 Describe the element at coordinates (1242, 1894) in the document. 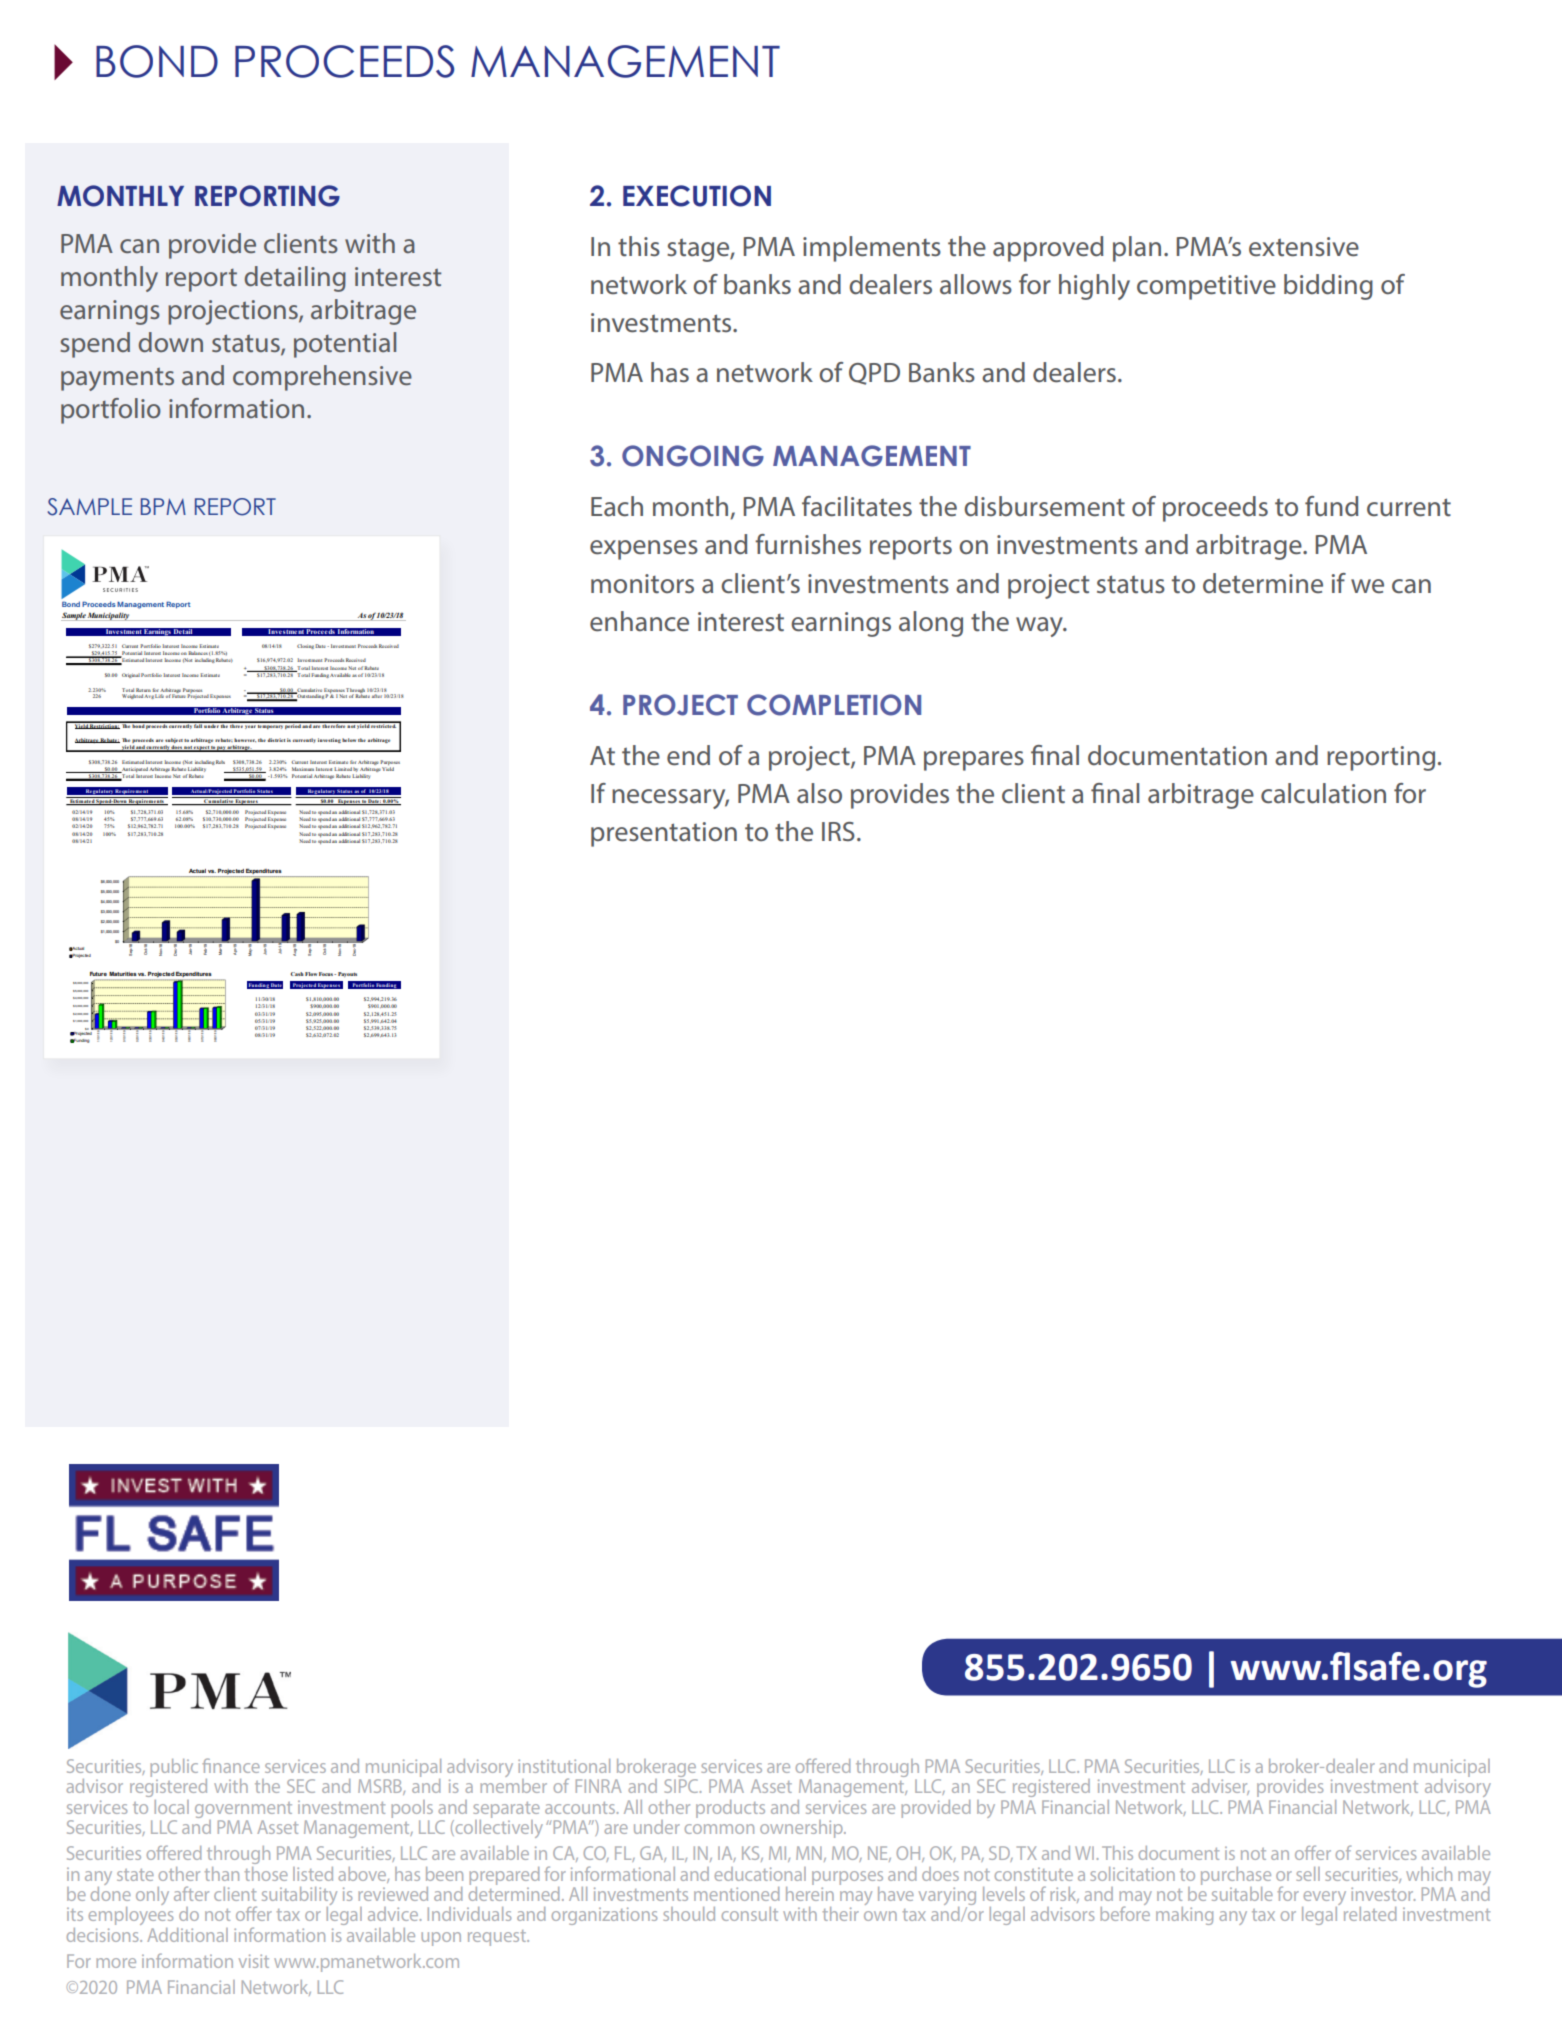

I see `suitable` at that location.
